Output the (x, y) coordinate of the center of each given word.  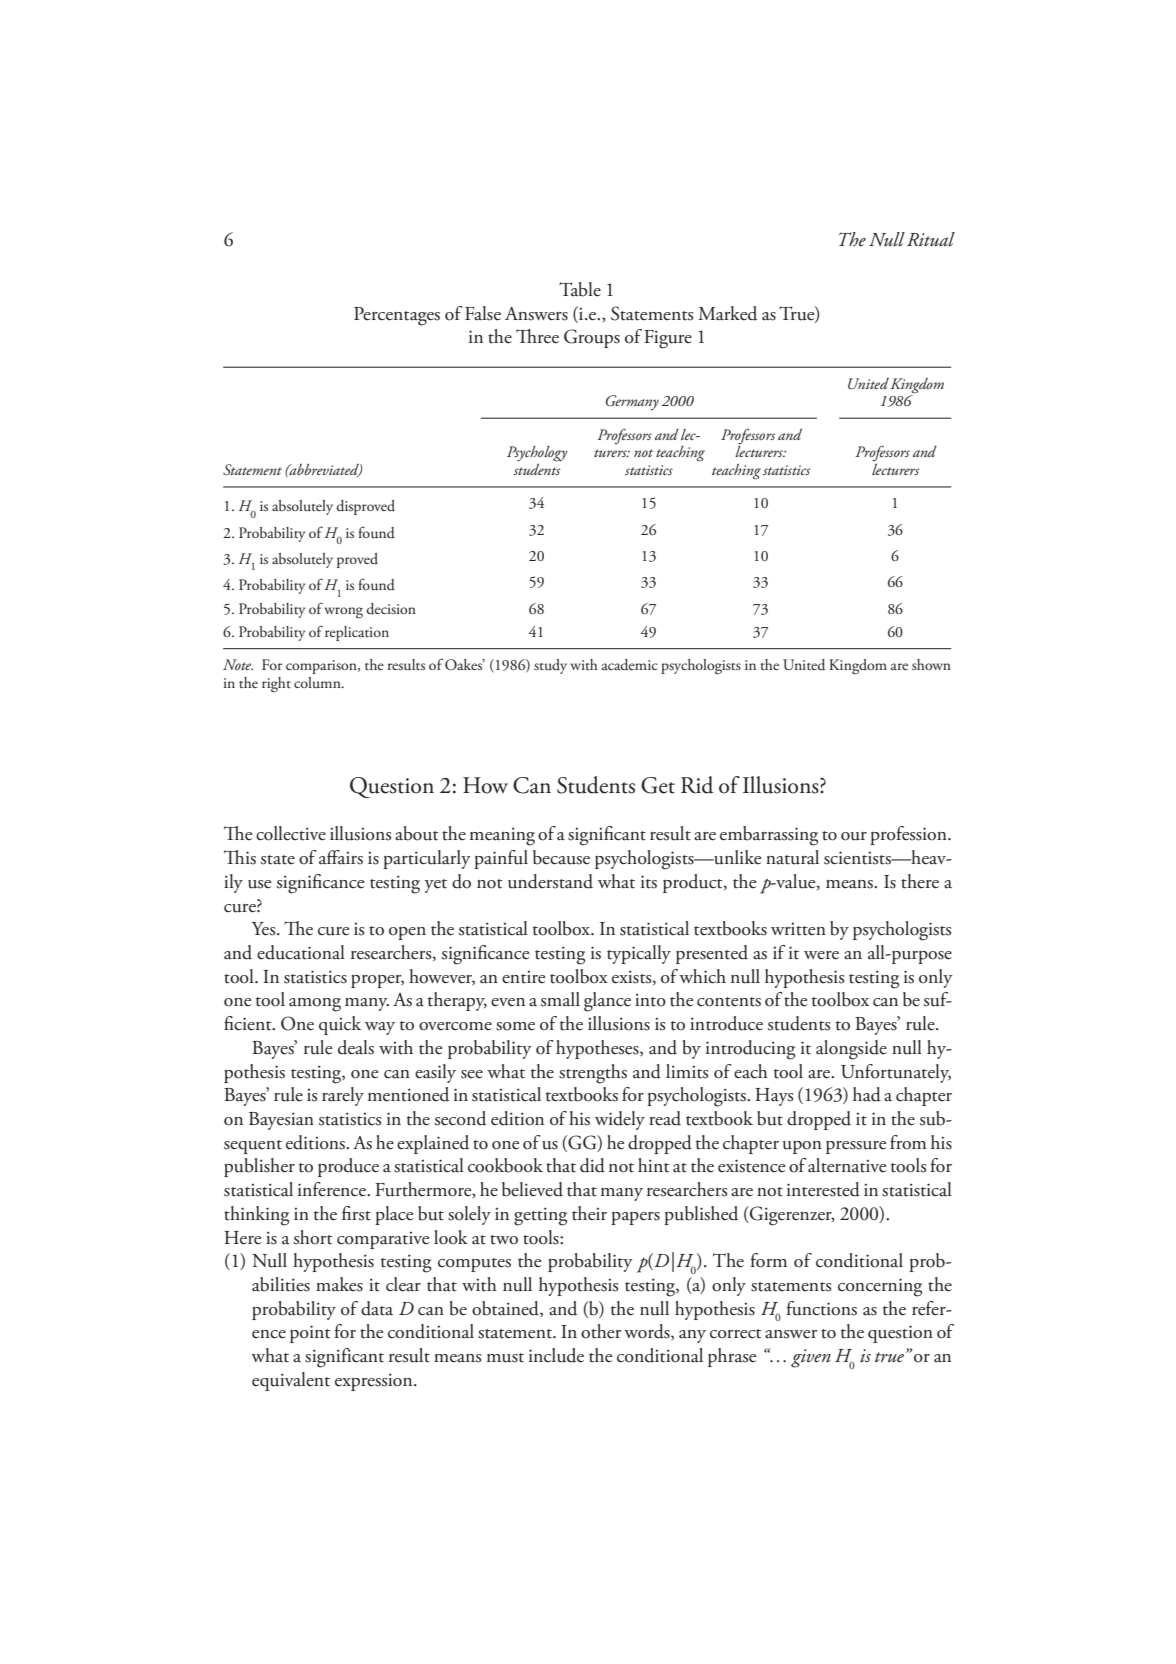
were (821, 955)
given (811, 1358)
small (560, 999)
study (550, 666)
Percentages (397, 316)
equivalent (291, 1381)
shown (931, 664)
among (315, 1005)
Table (580, 289)
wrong (343, 613)
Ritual (931, 239)
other (601, 1331)
